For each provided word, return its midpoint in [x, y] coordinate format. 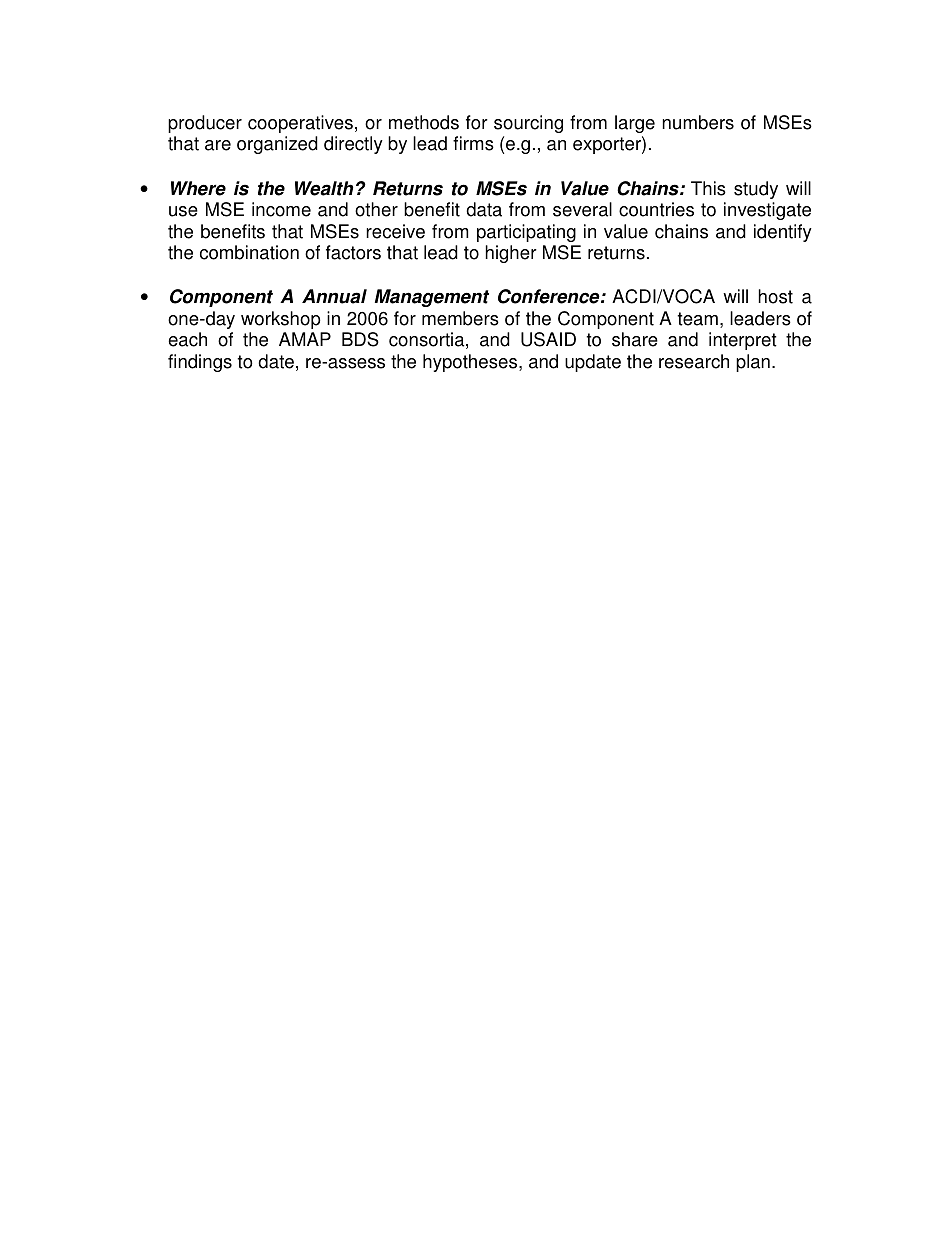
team [698, 319]
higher [511, 254]
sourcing [528, 124]
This [708, 188]
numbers [698, 122]
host [775, 296]
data [484, 209]
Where [198, 188]
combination [249, 252]
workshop [281, 320]
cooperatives [300, 124]
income [281, 209]
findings [200, 363]
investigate [767, 211]
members [460, 318]
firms [473, 143]
